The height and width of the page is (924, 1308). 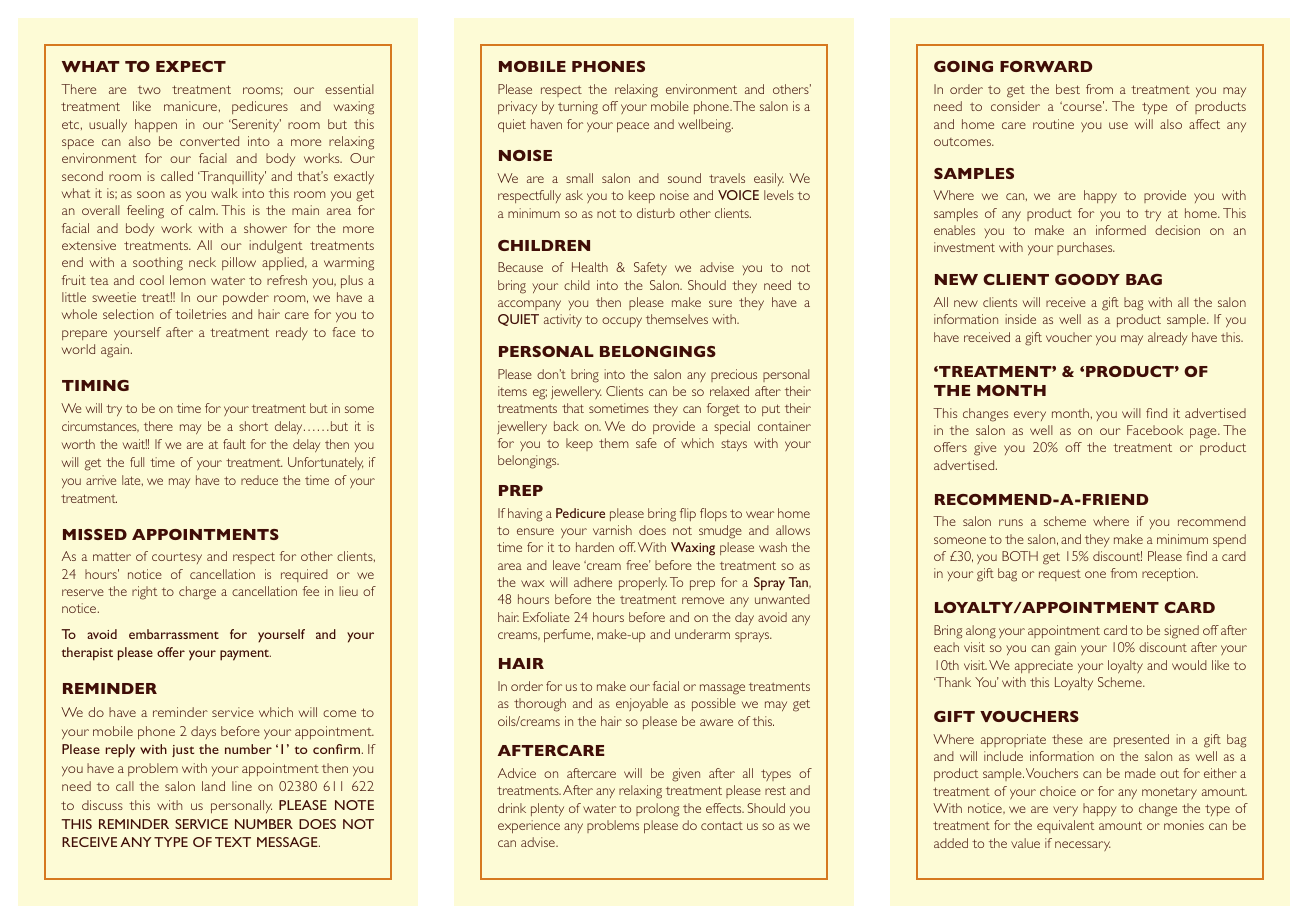 I want to click on fault, so click(x=234, y=444).
